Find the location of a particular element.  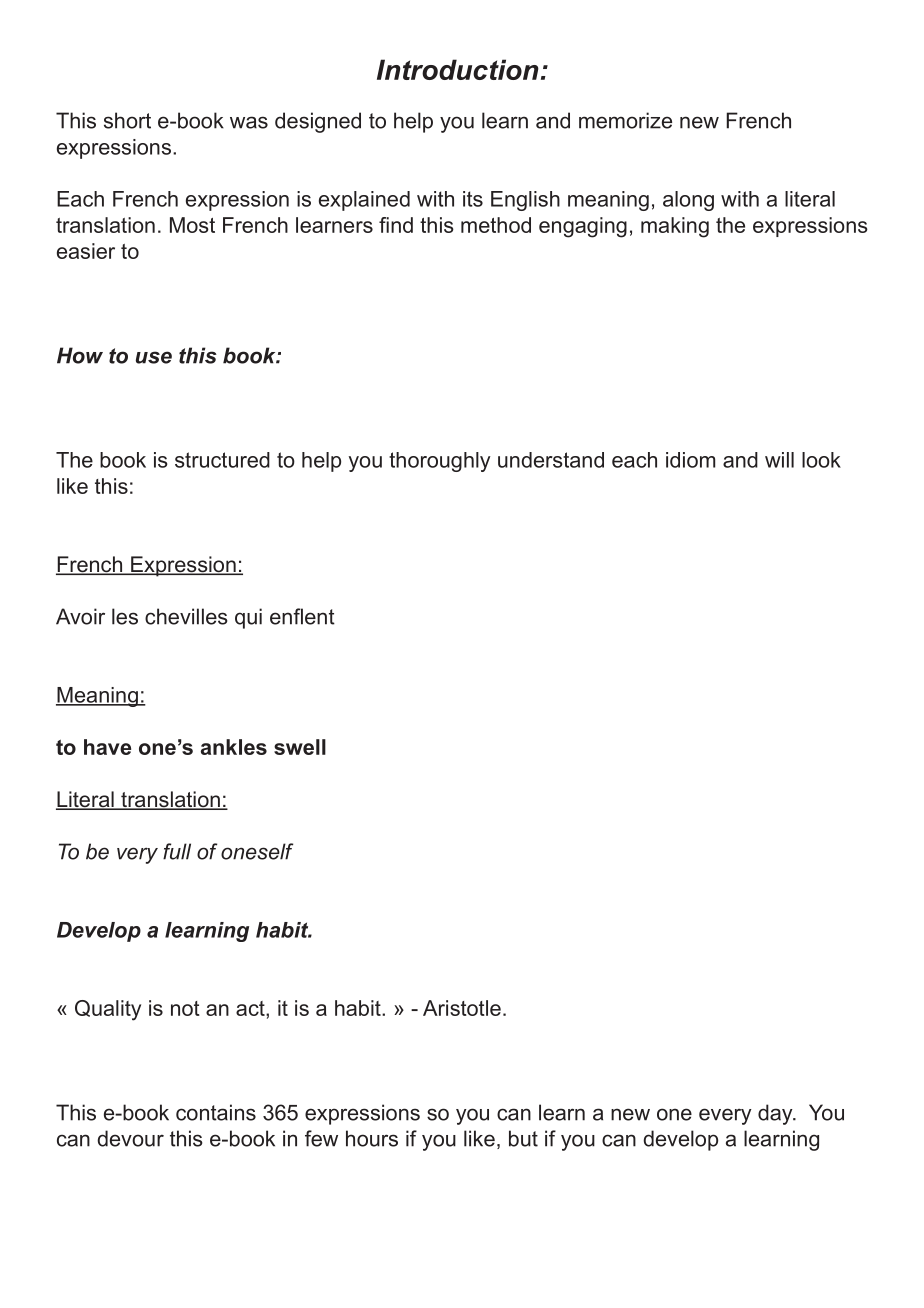

thoroughly is located at coordinates (439, 462).
